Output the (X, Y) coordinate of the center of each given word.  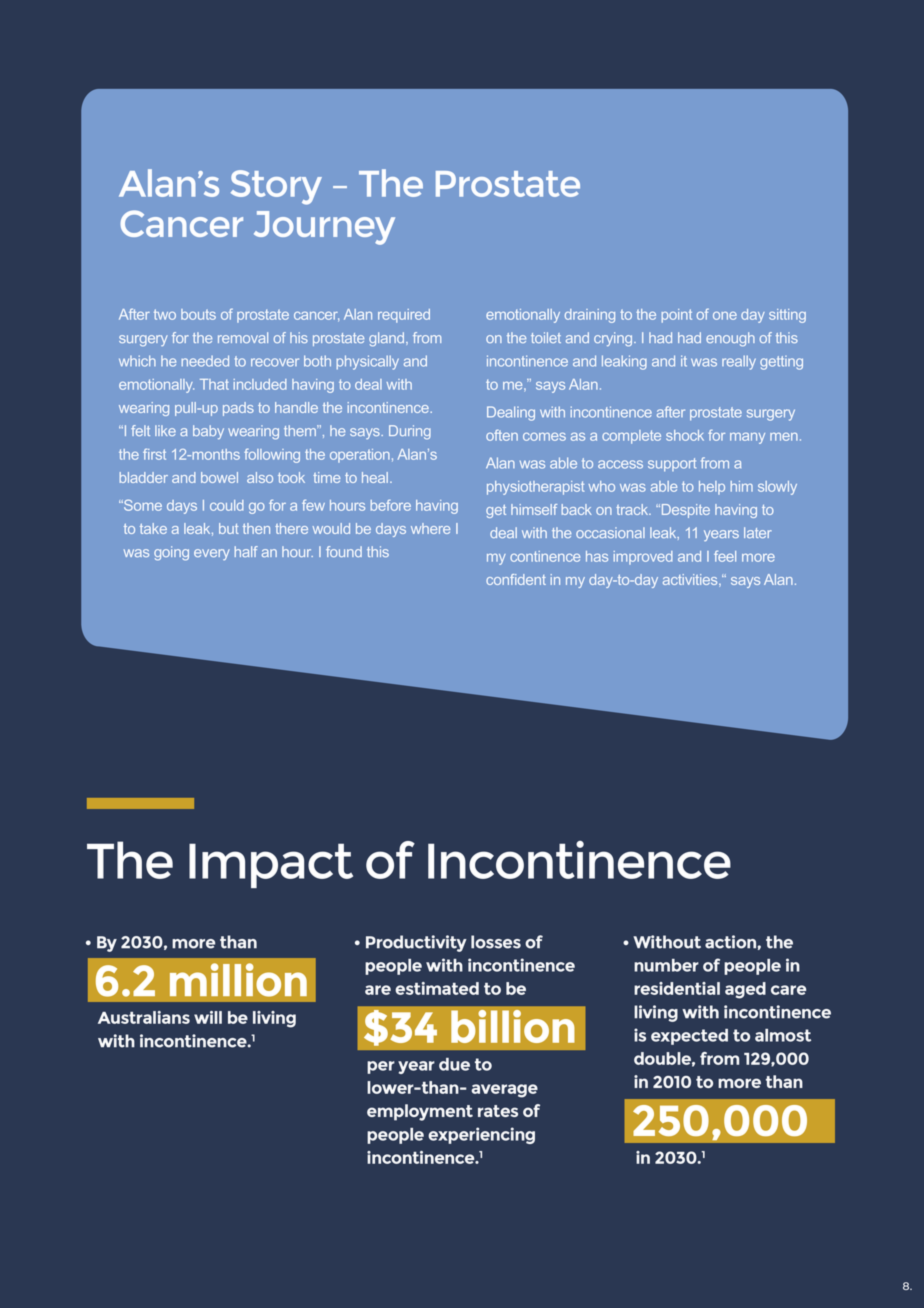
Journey (324, 228)
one (725, 315)
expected (689, 1037)
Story (276, 187)
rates (498, 1111)
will (208, 1017)
